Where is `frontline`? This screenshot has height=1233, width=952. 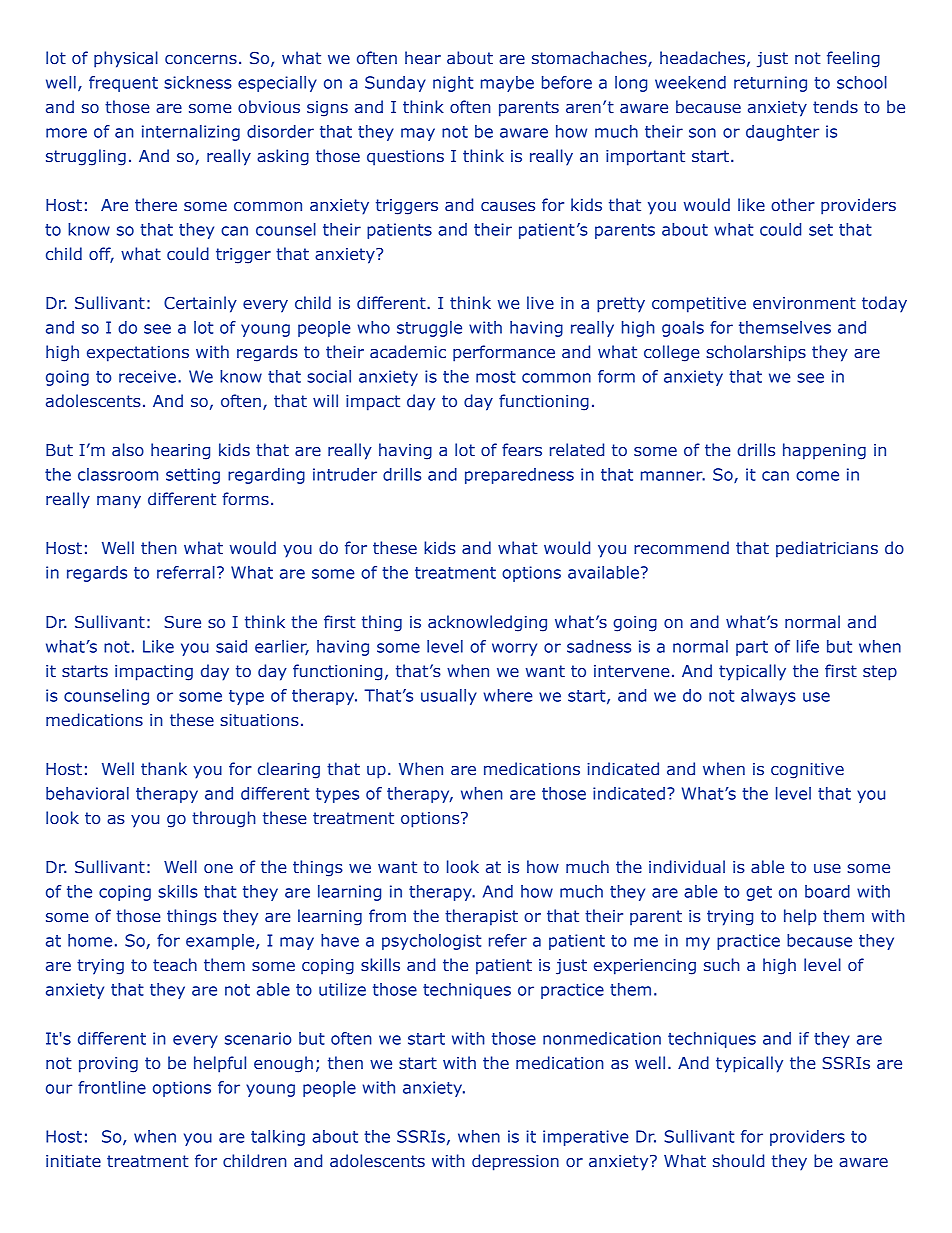 frontline is located at coordinates (112, 1087).
